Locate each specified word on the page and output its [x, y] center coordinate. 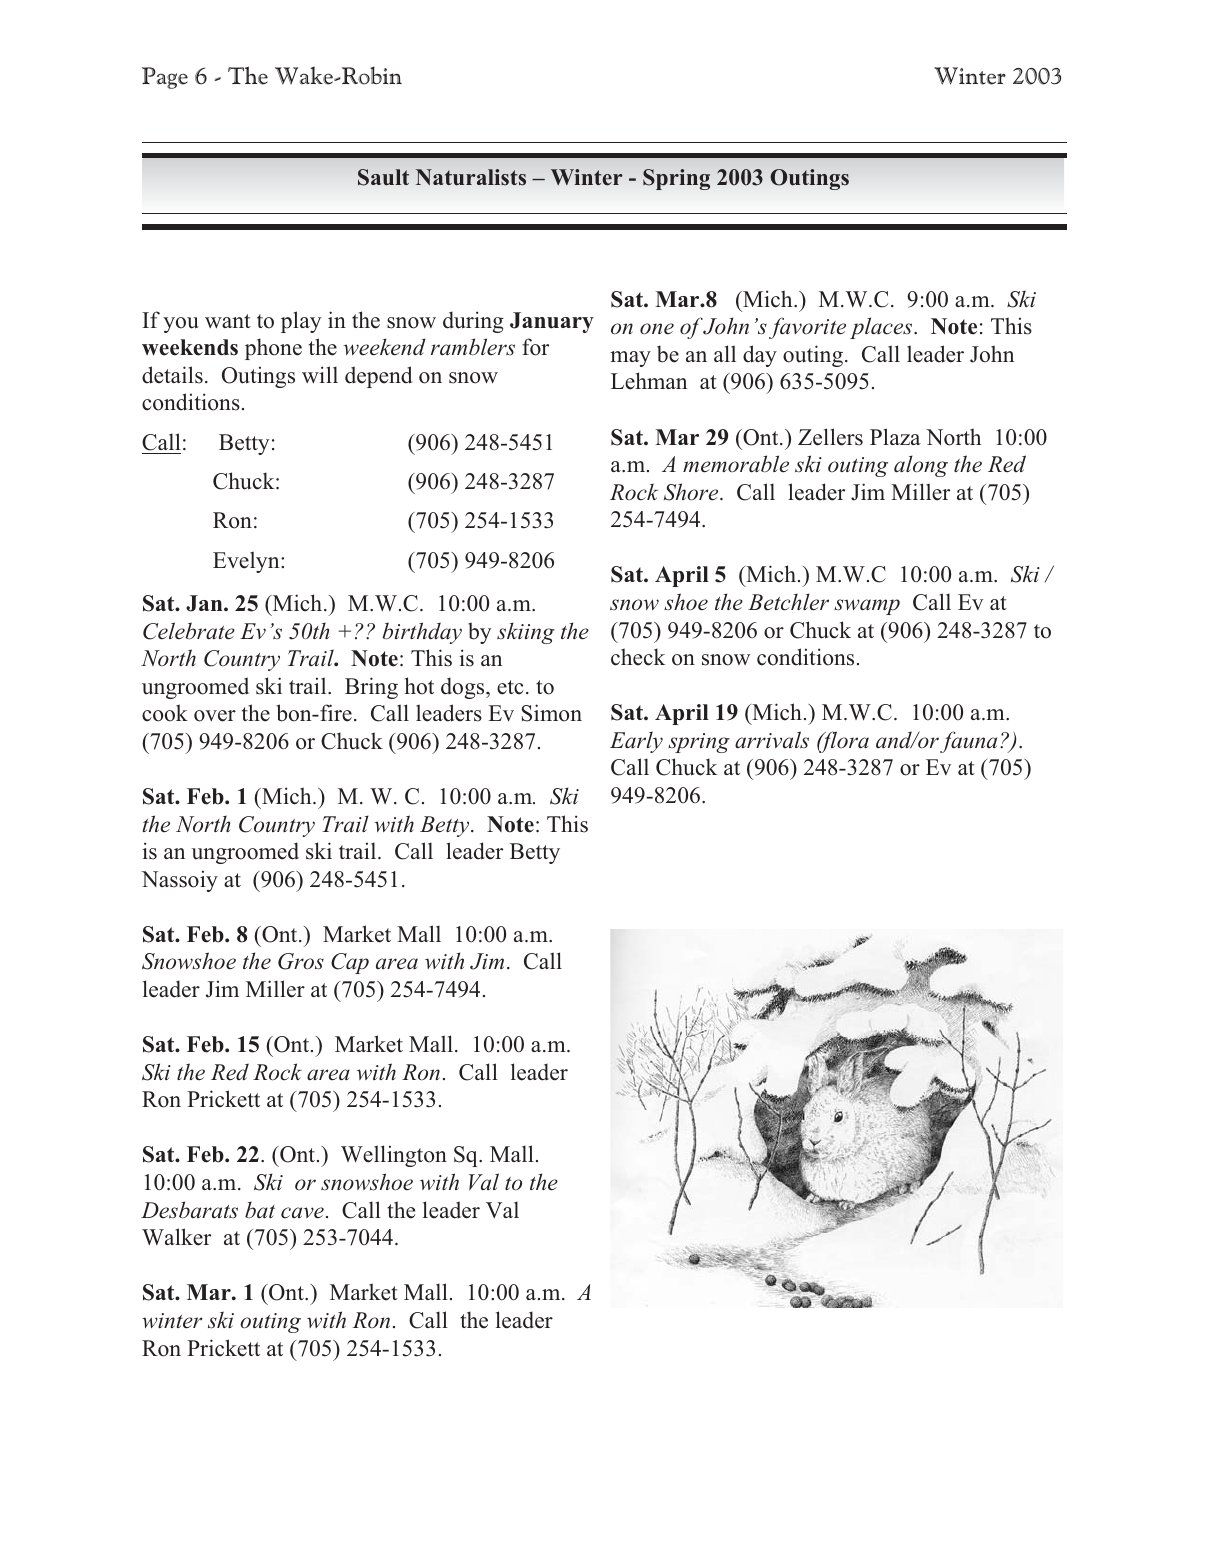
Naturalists [471, 177]
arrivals [772, 740]
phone [273, 349]
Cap [350, 963]
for [535, 347]
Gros [301, 961]
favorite [807, 328]
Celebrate [189, 631]
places [882, 328]
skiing [526, 633]
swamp [867, 607]
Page [165, 78]
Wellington [394, 1156]
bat [260, 1210]
